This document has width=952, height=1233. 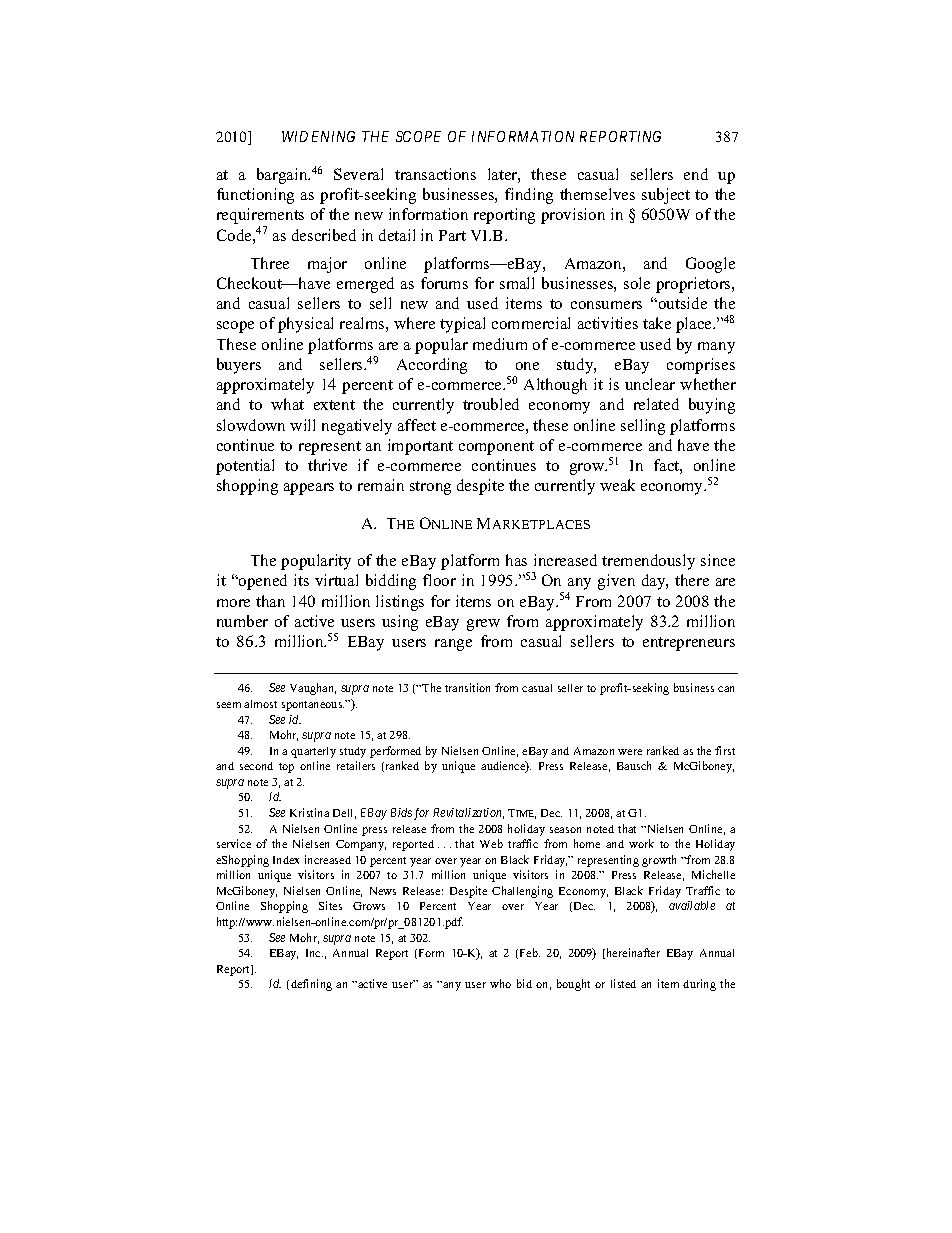 I want to click on transition, so click(x=467, y=687).
